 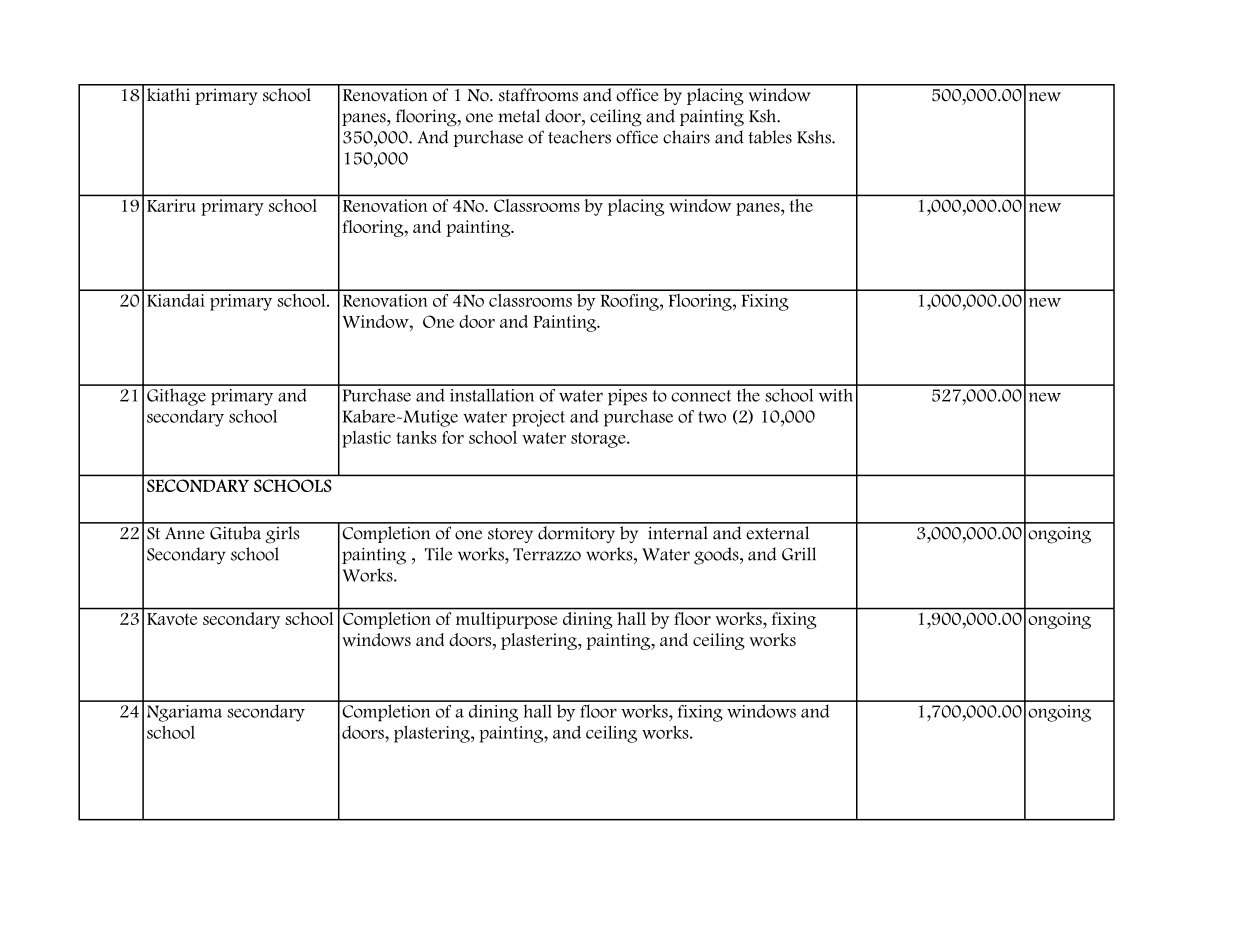 What do you see at coordinates (599, 440) in the page?
I see `storage` at bounding box center [599, 440].
